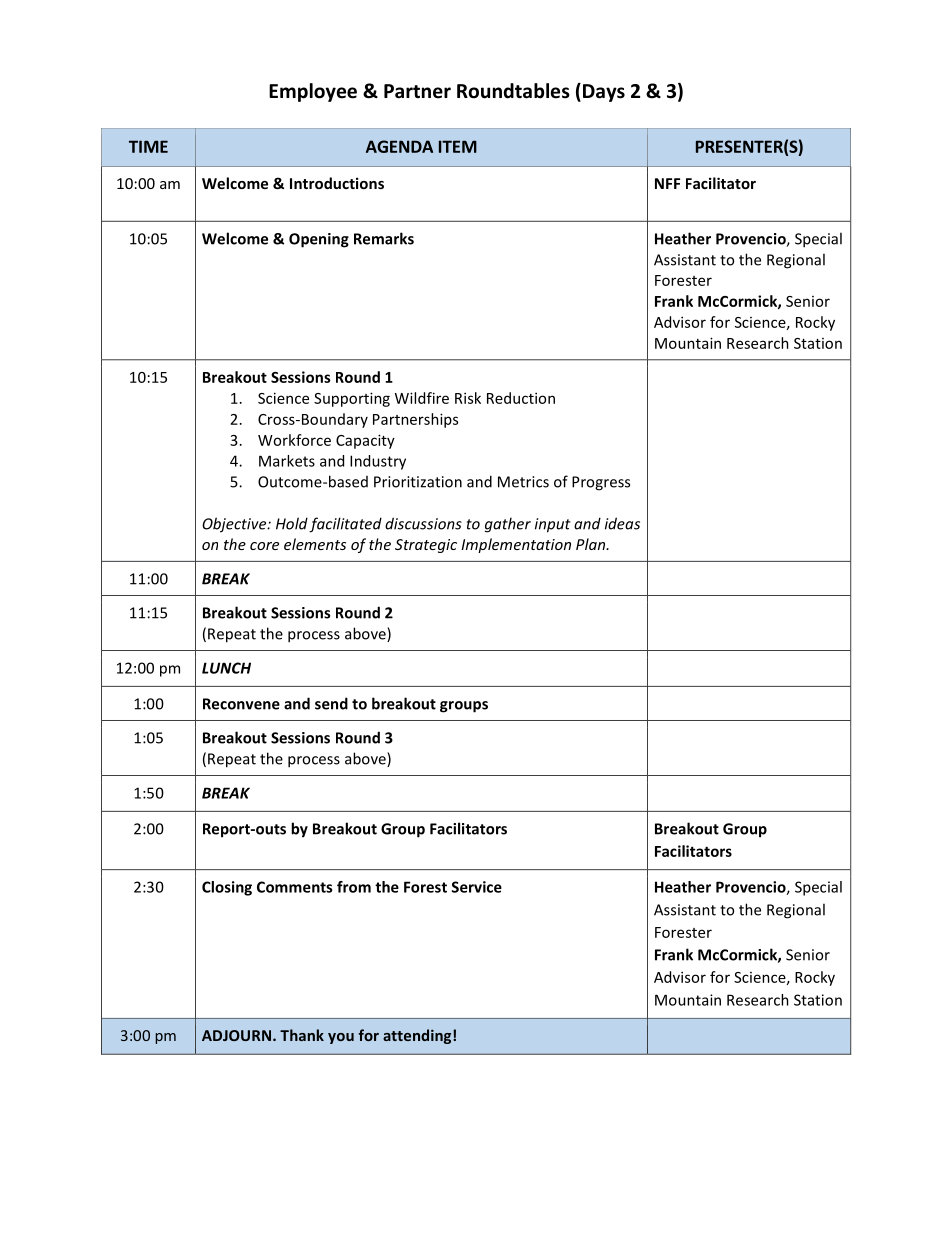 This screenshot has height=1233, width=952. What do you see at coordinates (241, 704) in the screenshot?
I see `Reconvene` at bounding box center [241, 704].
